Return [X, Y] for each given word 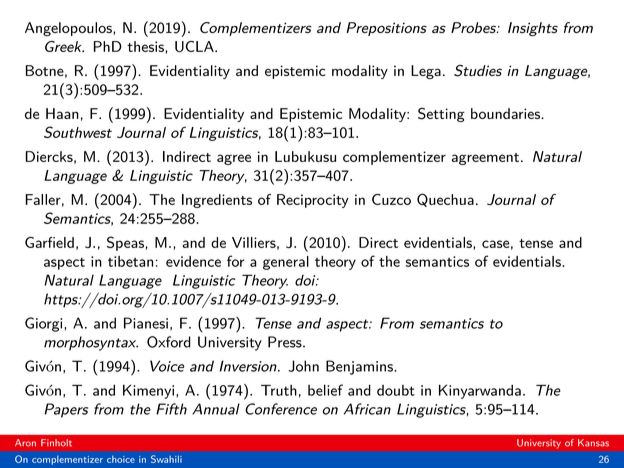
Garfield [49, 242]
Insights [533, 29]
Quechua [445, 200]
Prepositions [386, 29]
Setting [441, 114]
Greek [64, 46]
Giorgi [45, 324]
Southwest [78, 132]
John [303, 366]
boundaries [506, 113]
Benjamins [360, 367]
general [286, 263]
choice [121, 459]
